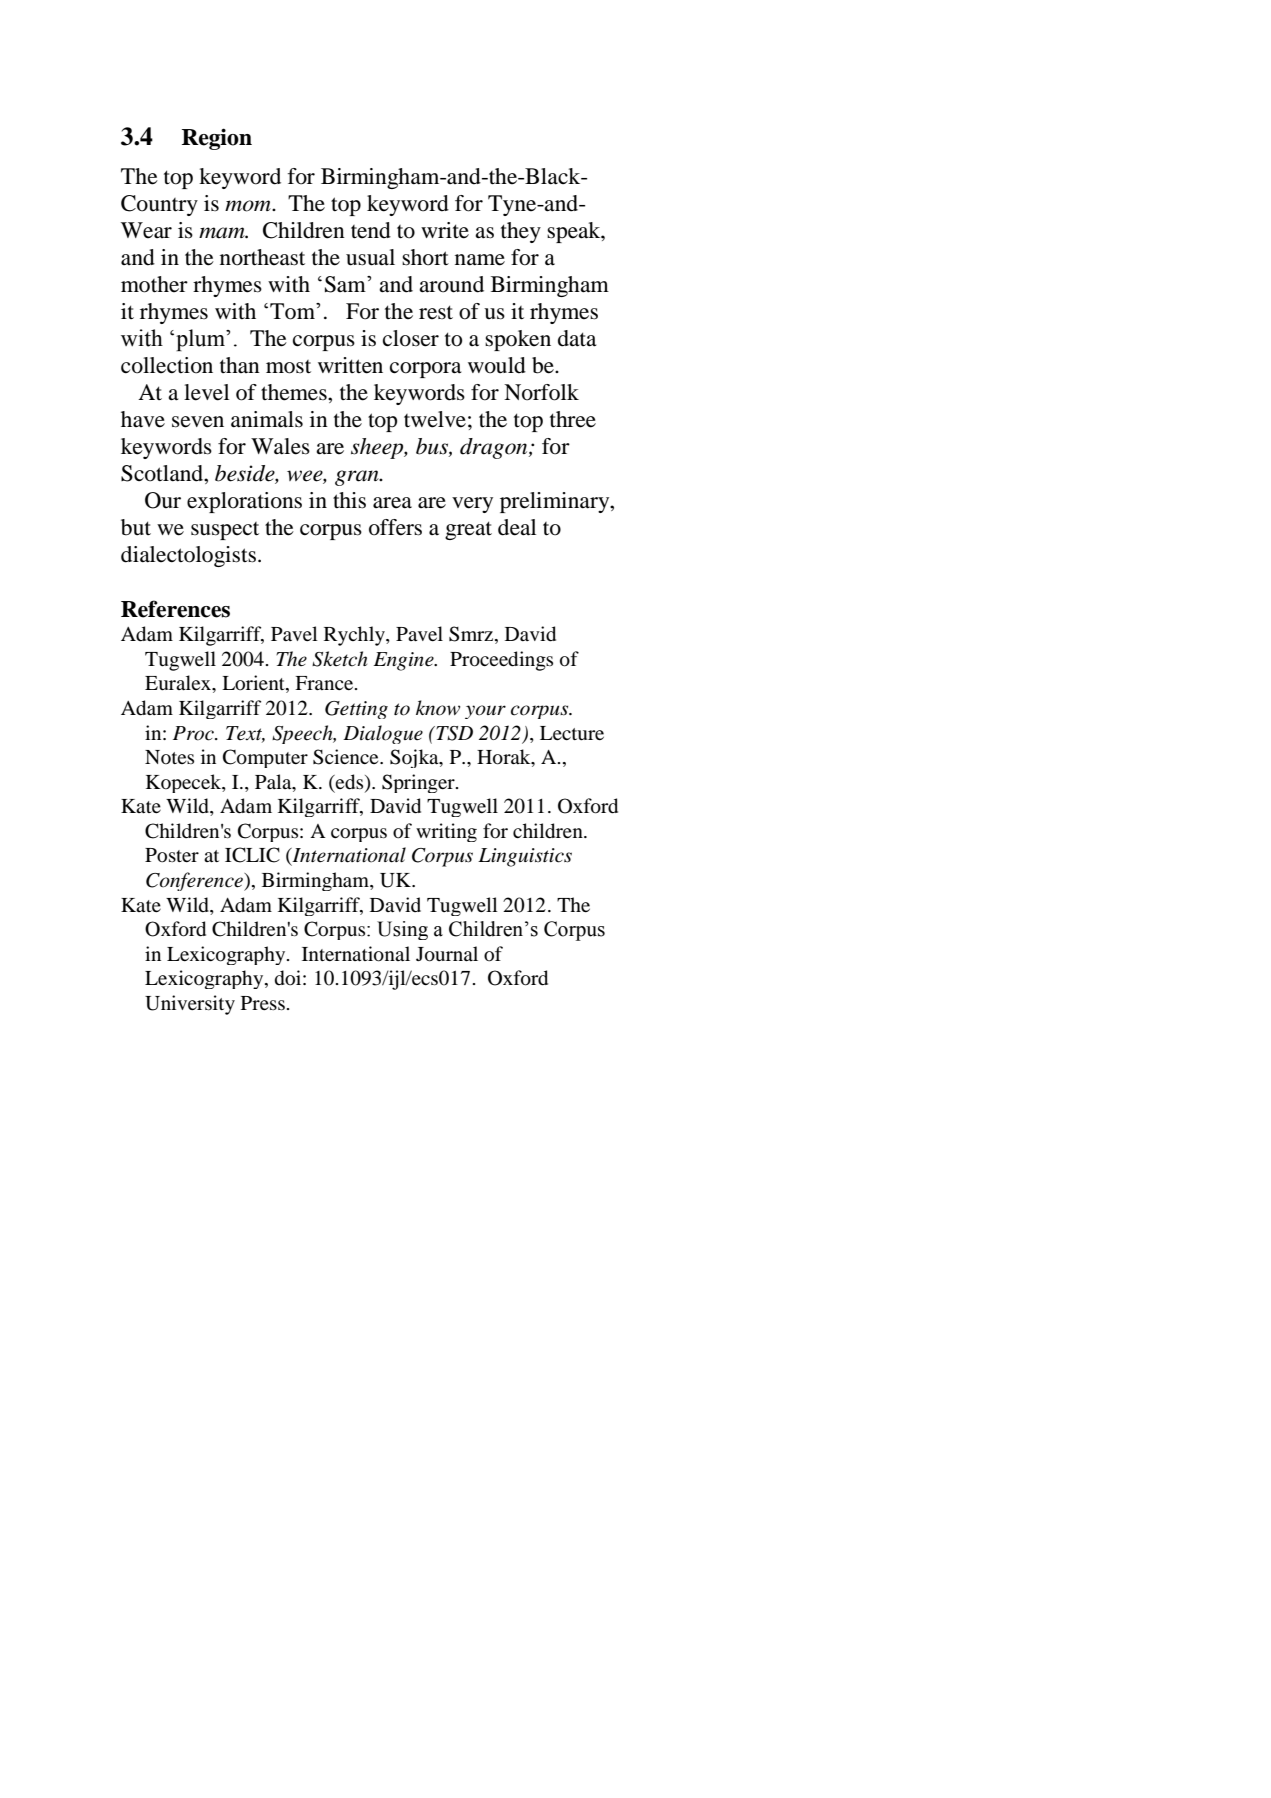 This page has width=1271, height=1798. What do you see at coordinates (395, 527) in the page?
I see `offers` at bounding box center [395, 527].
